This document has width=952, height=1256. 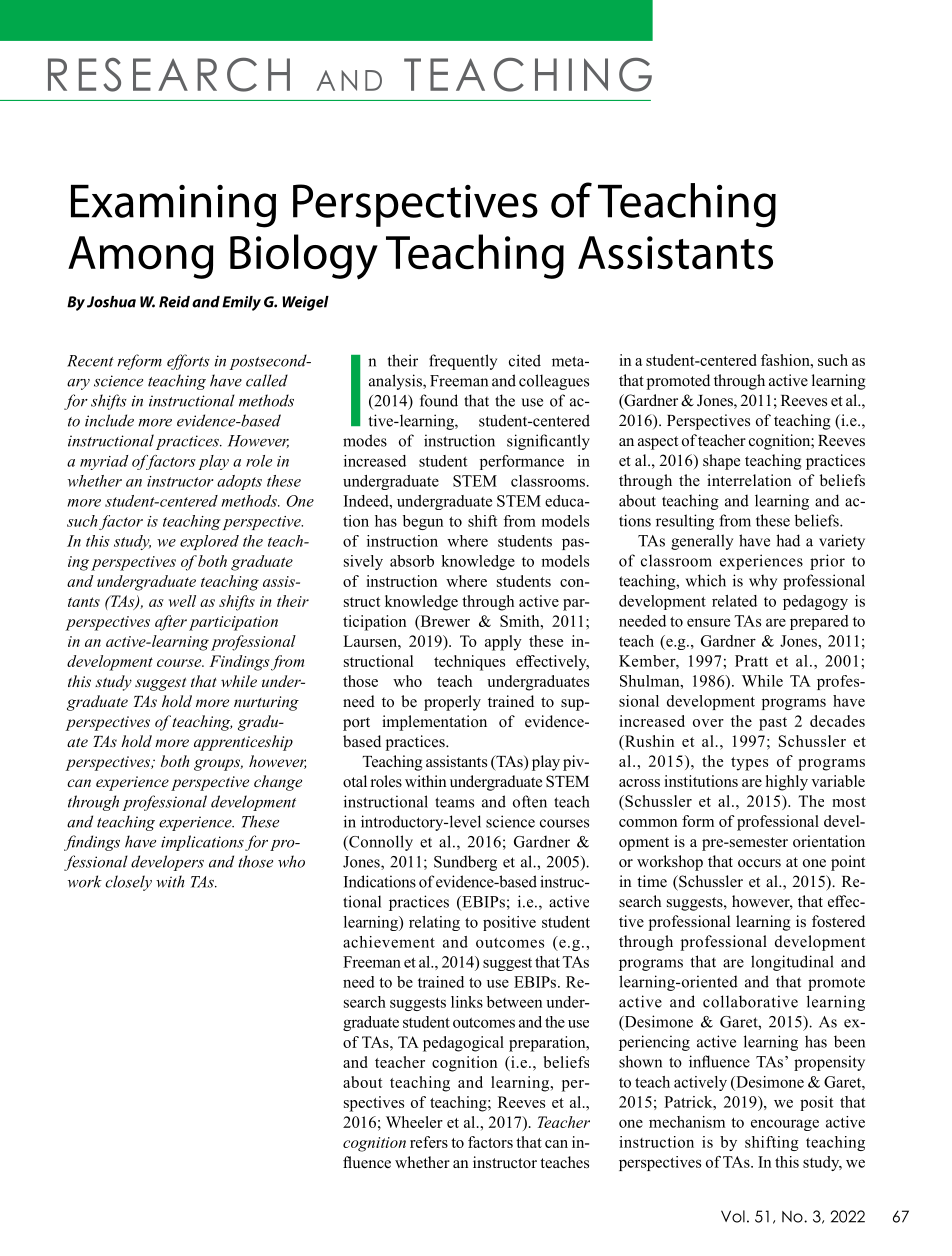 What do you see at coordinates (239, 482) in the document?
I see `adopts` at bounding box center [239, 482].
